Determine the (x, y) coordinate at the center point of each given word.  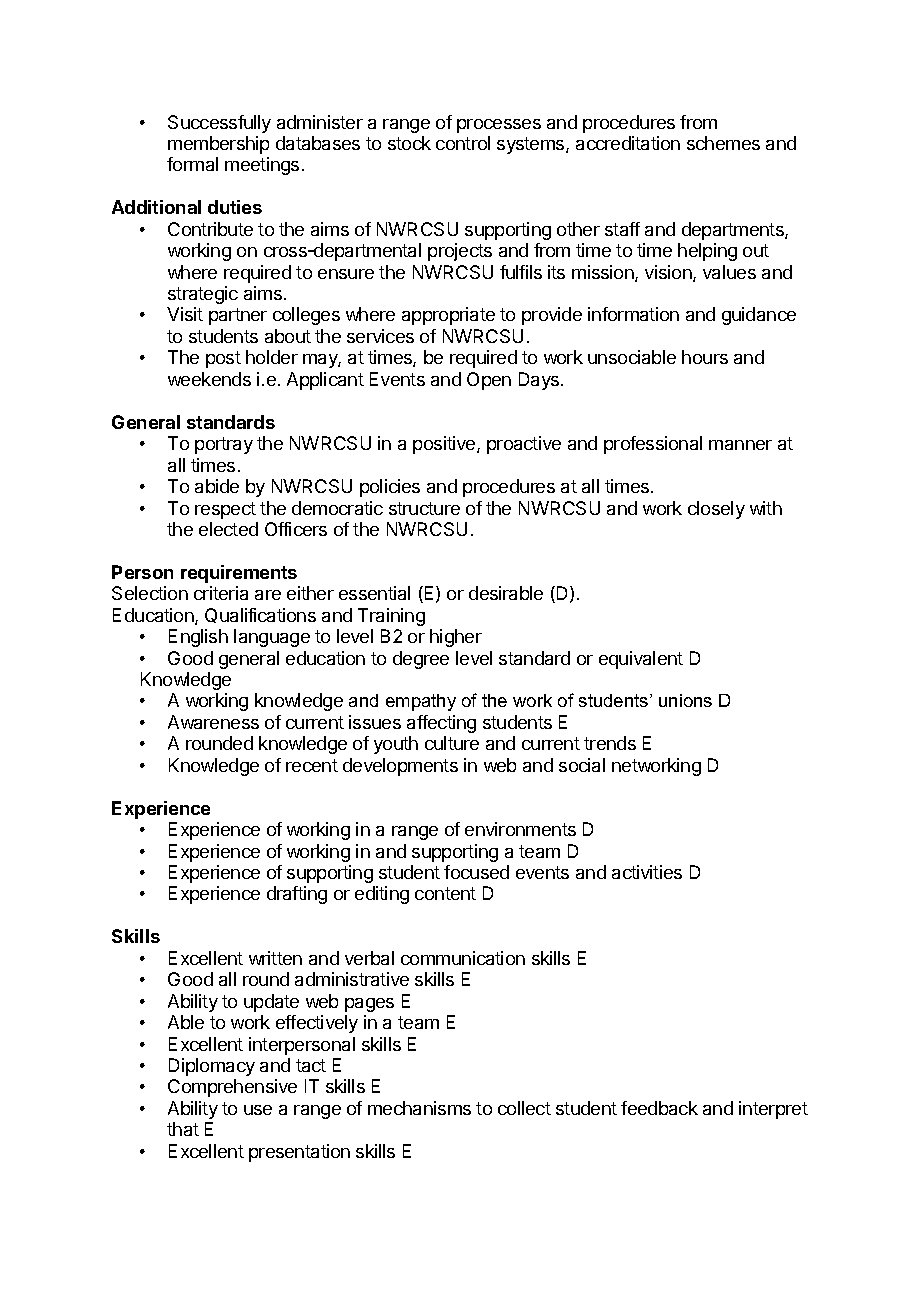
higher (456, 638)
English (198, 638)
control (463, 143)
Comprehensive (232, 1088)
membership (218, 145)
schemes (723, 143)
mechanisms (419, 1108)
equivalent (641, 660)
